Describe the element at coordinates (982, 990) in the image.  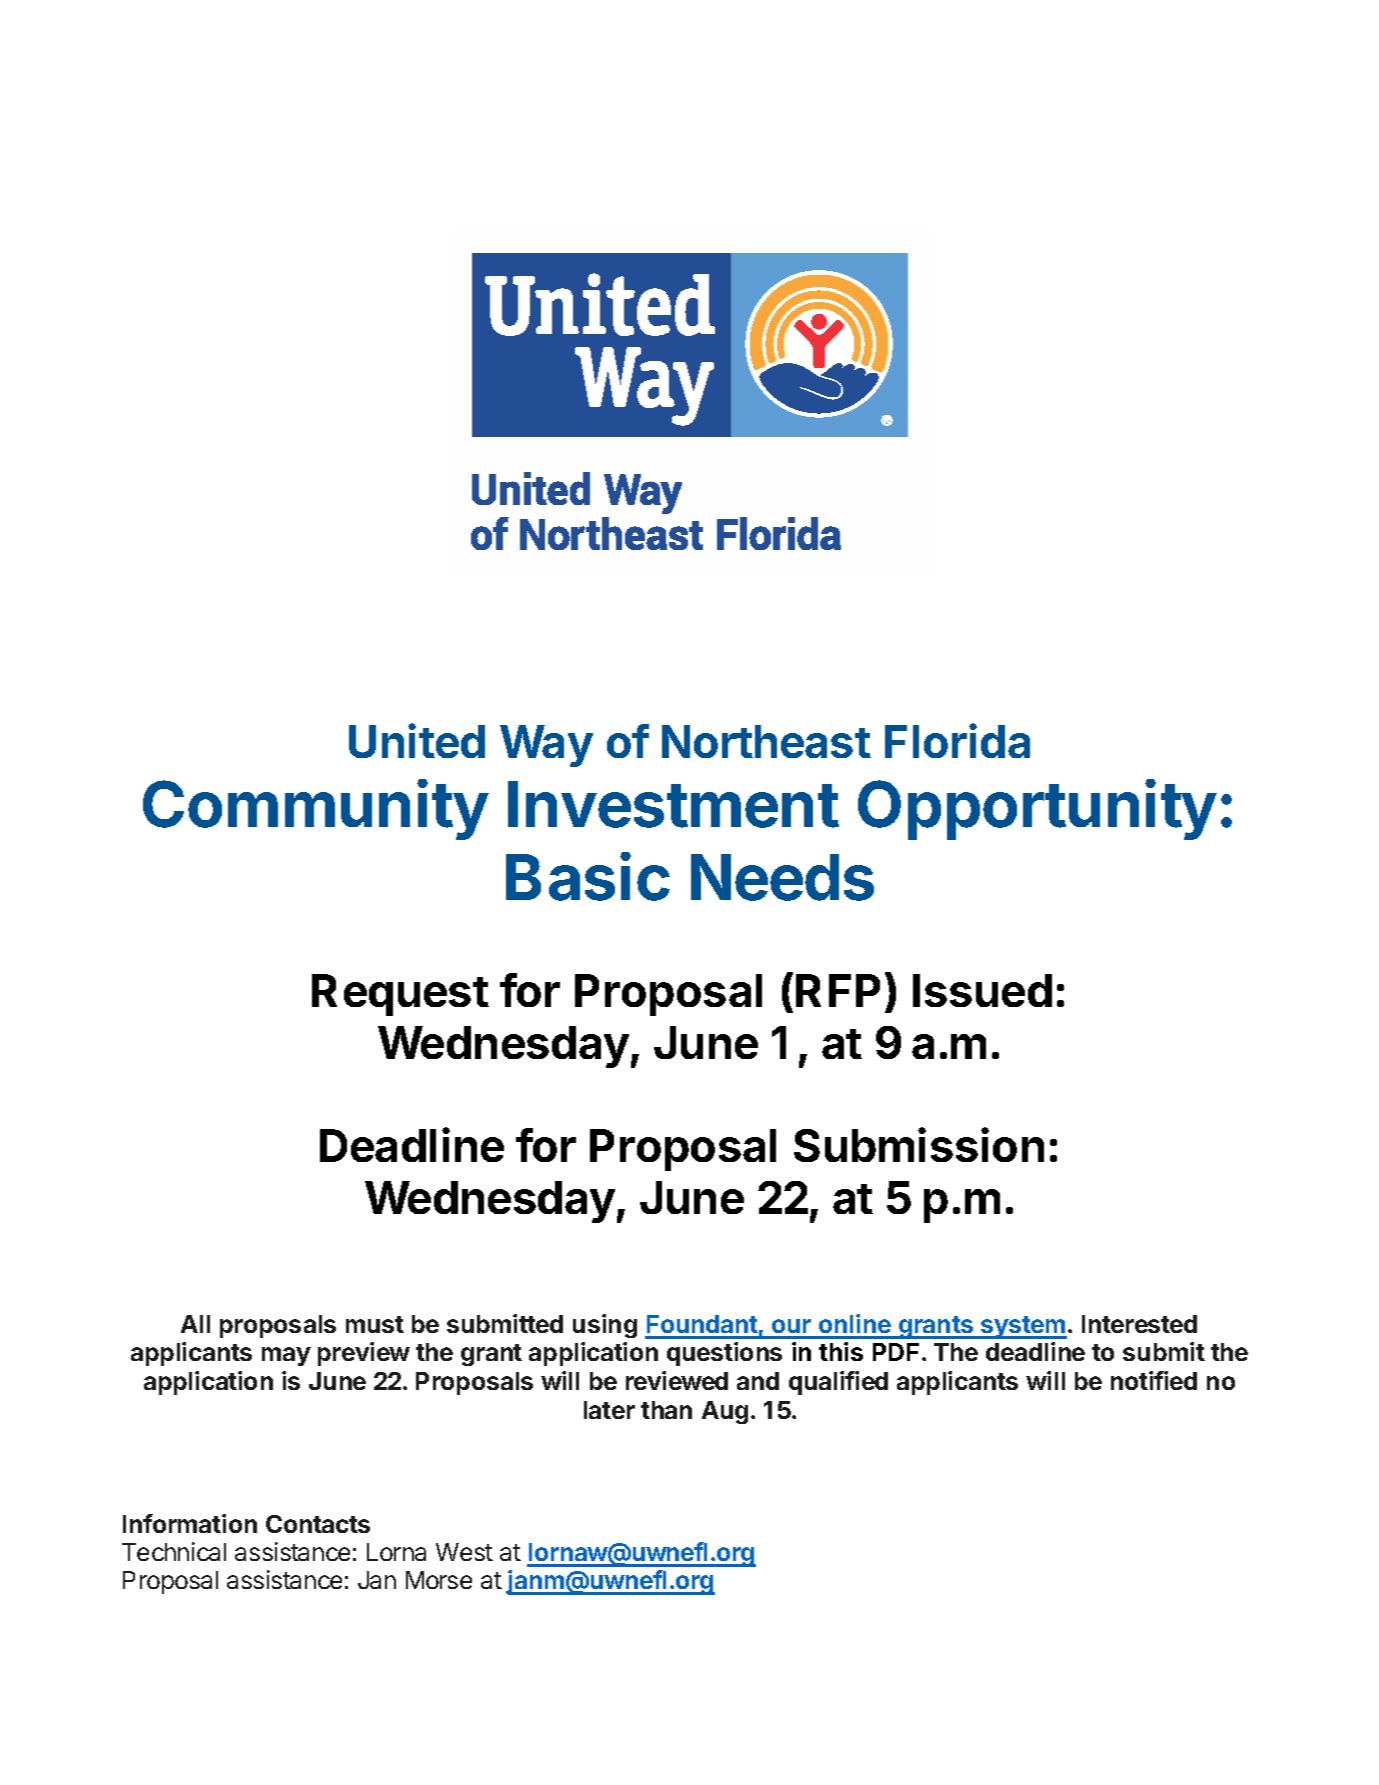
I see `Issued` at that location.
